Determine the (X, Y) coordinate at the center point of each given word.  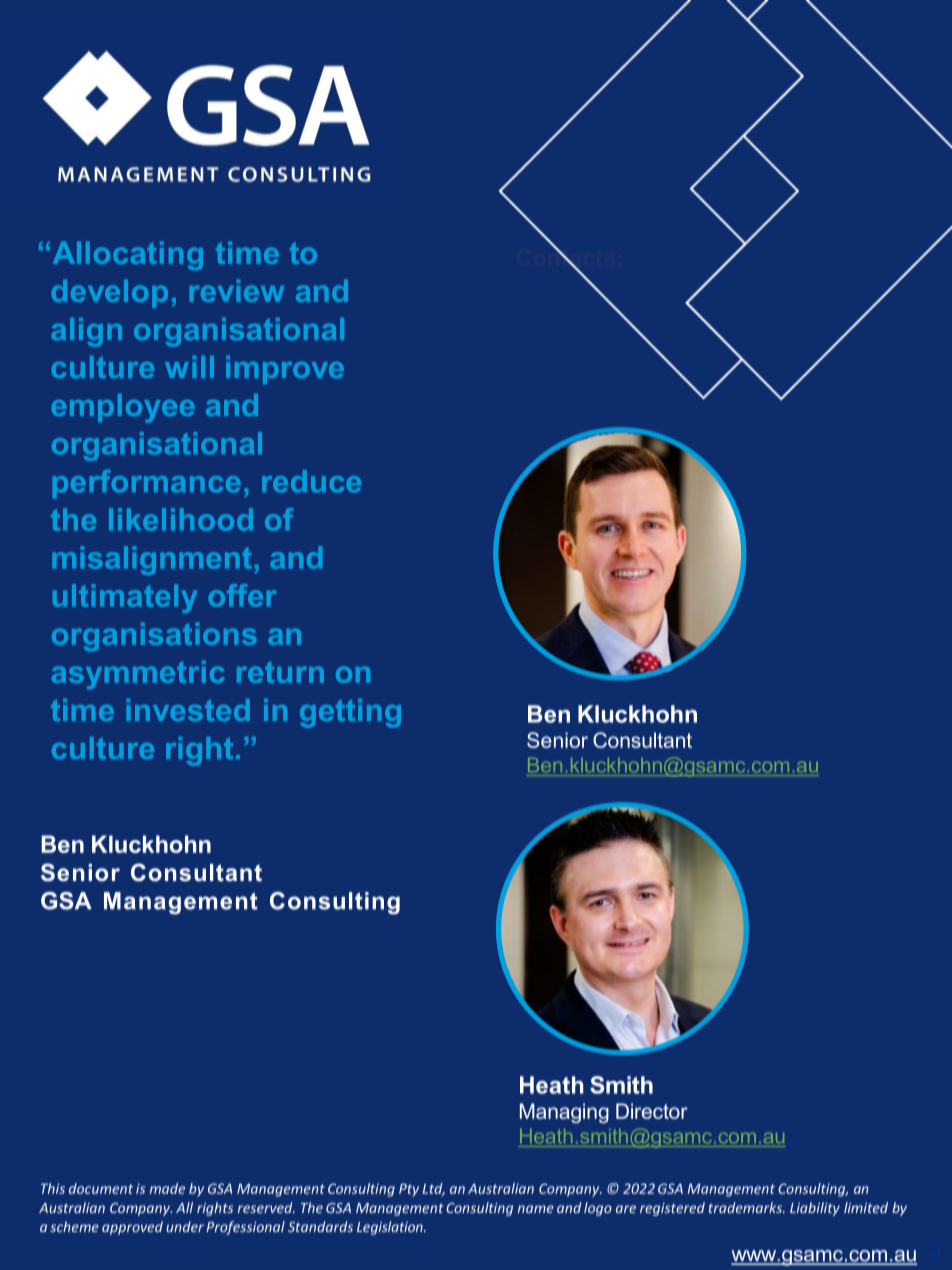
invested (188, 710)
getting (350, 713)
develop (109, 293)
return (280, 672)
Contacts (565, 257)
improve (285, 370)
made (167, 1188)
